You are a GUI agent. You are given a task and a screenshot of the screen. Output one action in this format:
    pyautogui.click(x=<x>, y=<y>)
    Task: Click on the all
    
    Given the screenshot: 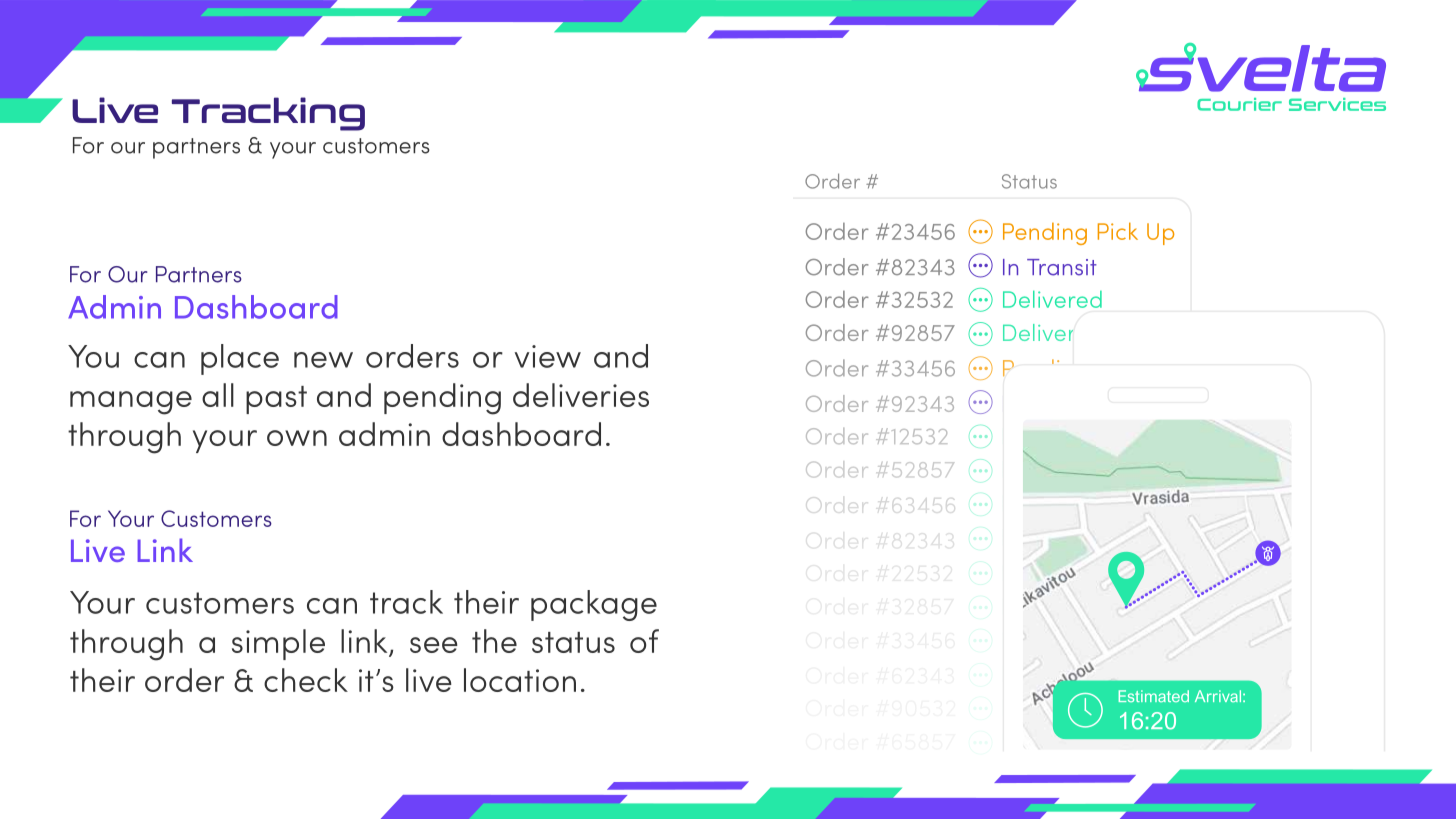 What is the action you would take?
    pyautogui.click(x=218, y=395)
